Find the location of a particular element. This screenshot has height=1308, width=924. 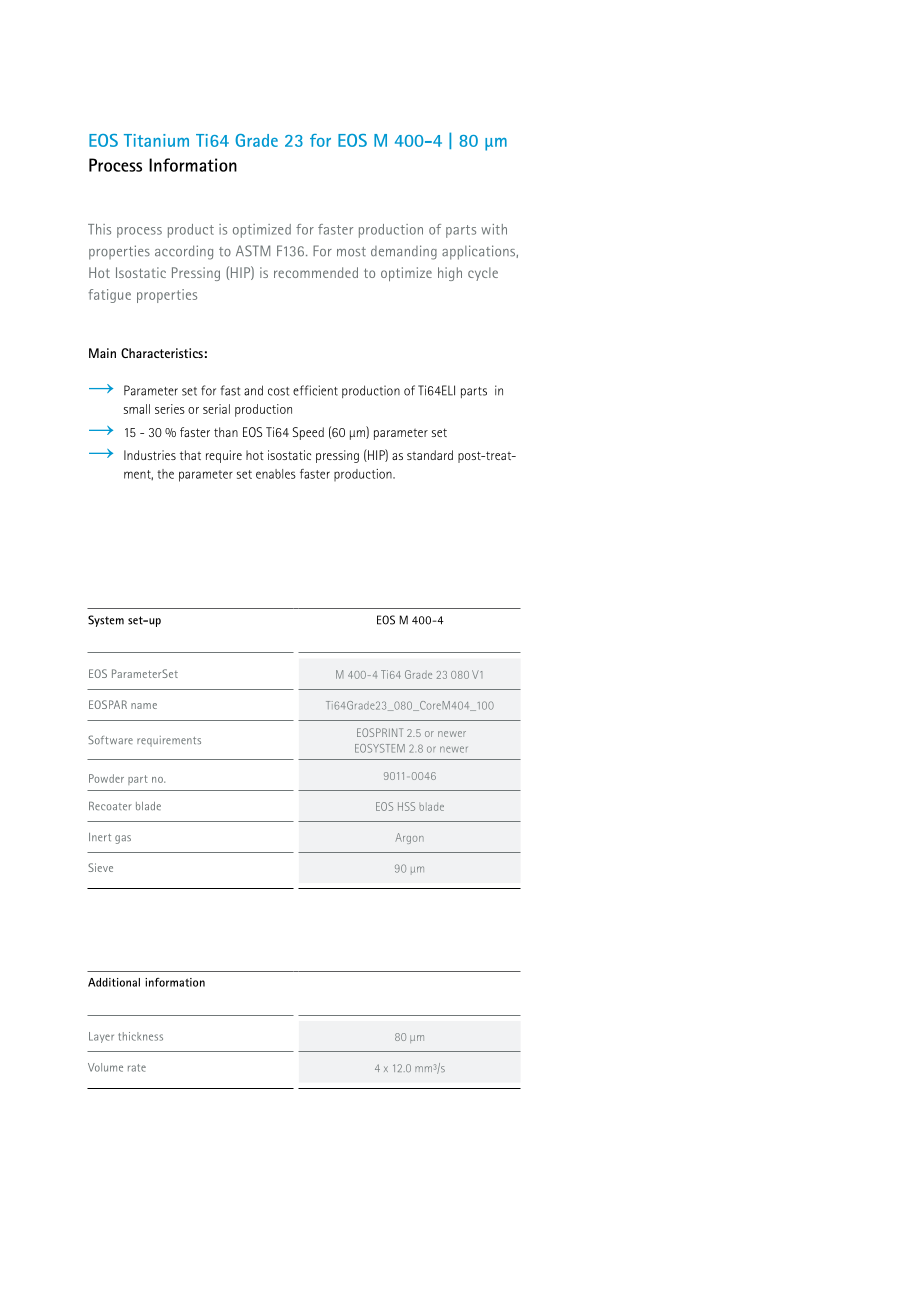

ASTM is located at coordinates (253, 251).
